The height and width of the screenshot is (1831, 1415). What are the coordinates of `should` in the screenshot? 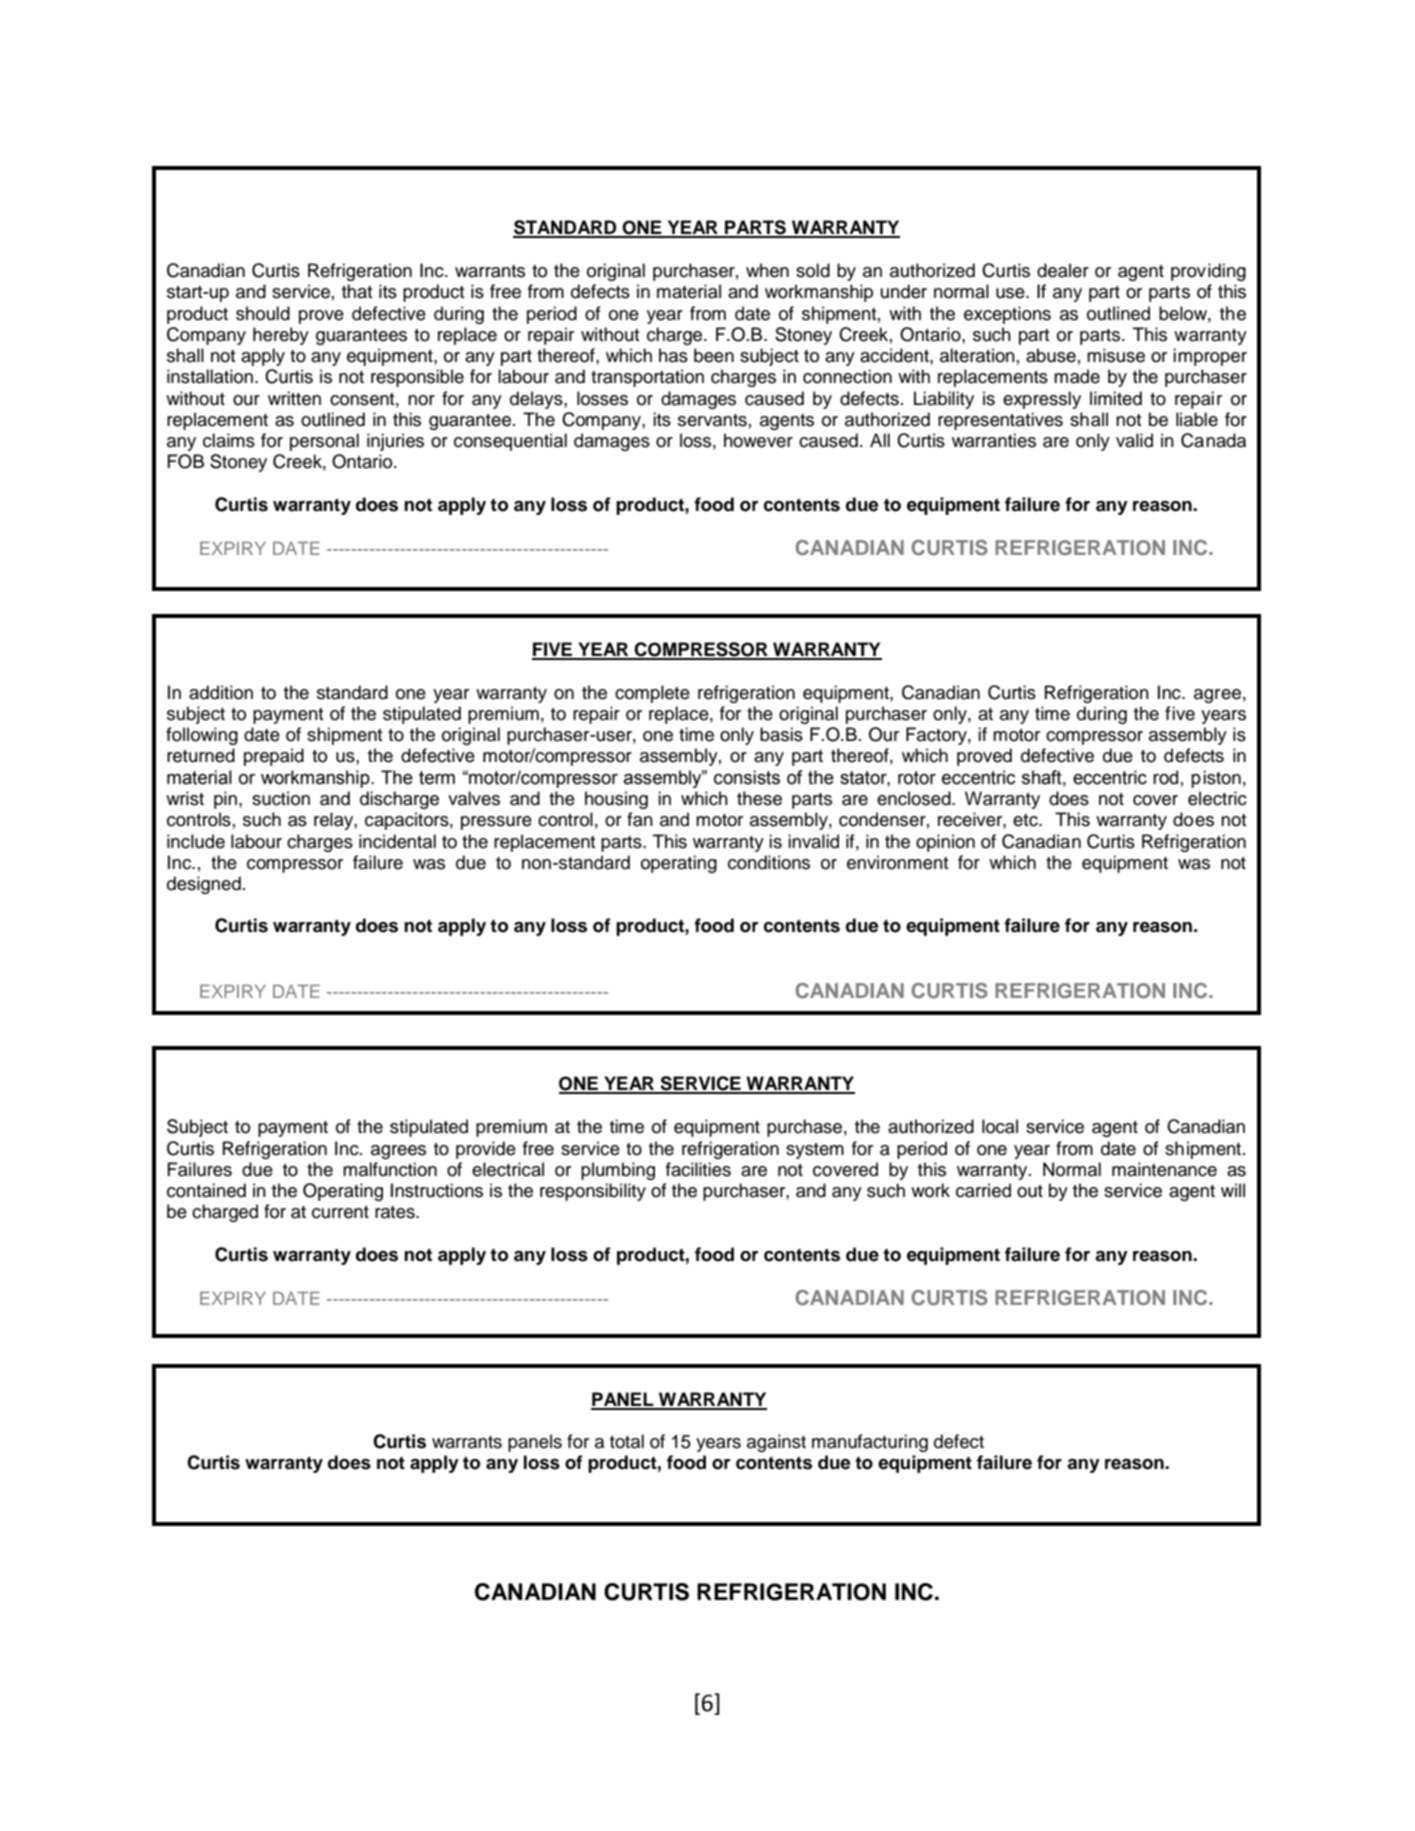 It's located at (263, 313).
